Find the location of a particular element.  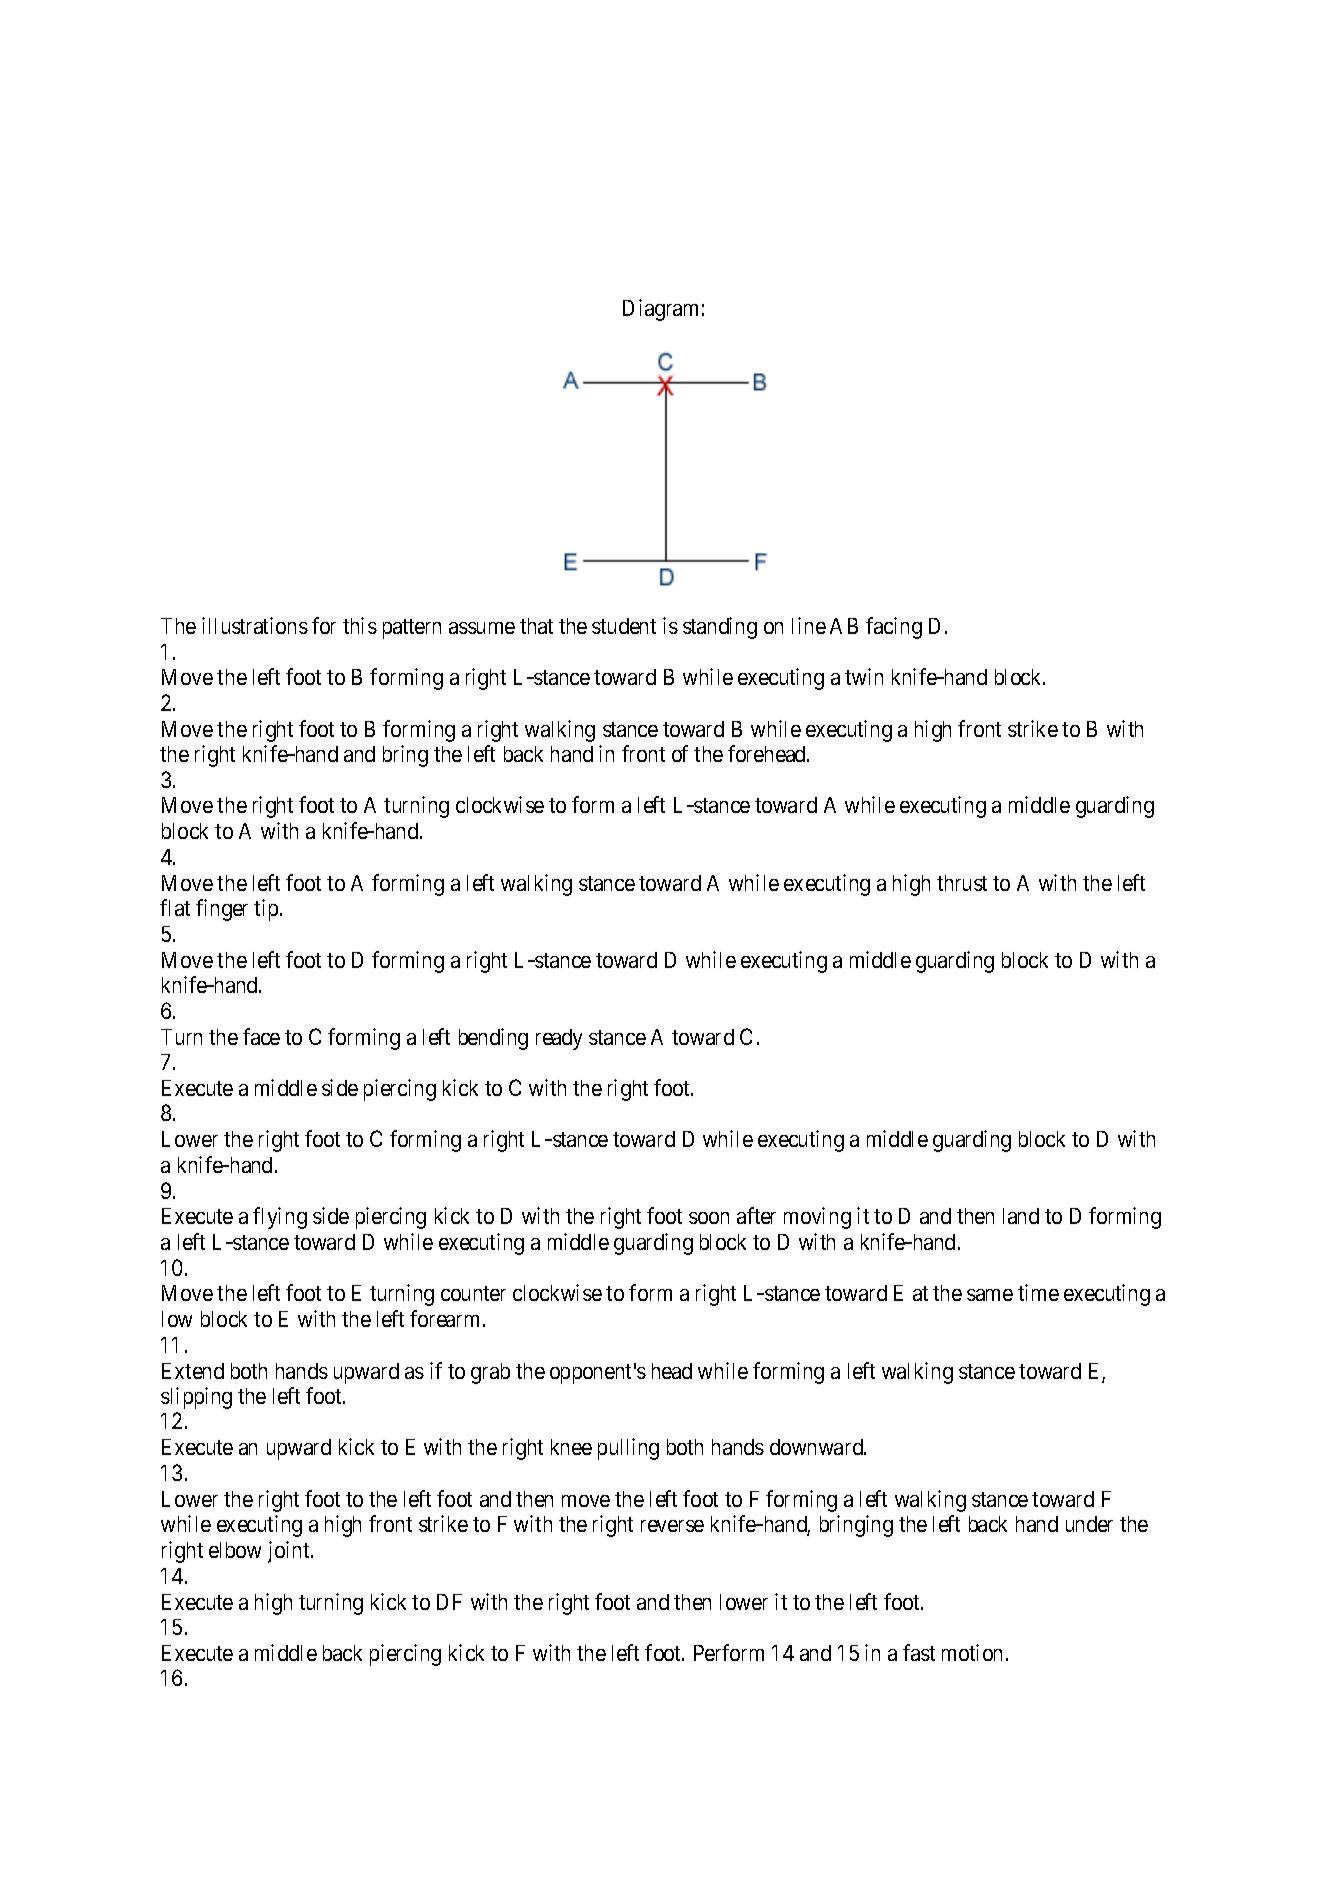

student is located at coordinates (624, 626).
